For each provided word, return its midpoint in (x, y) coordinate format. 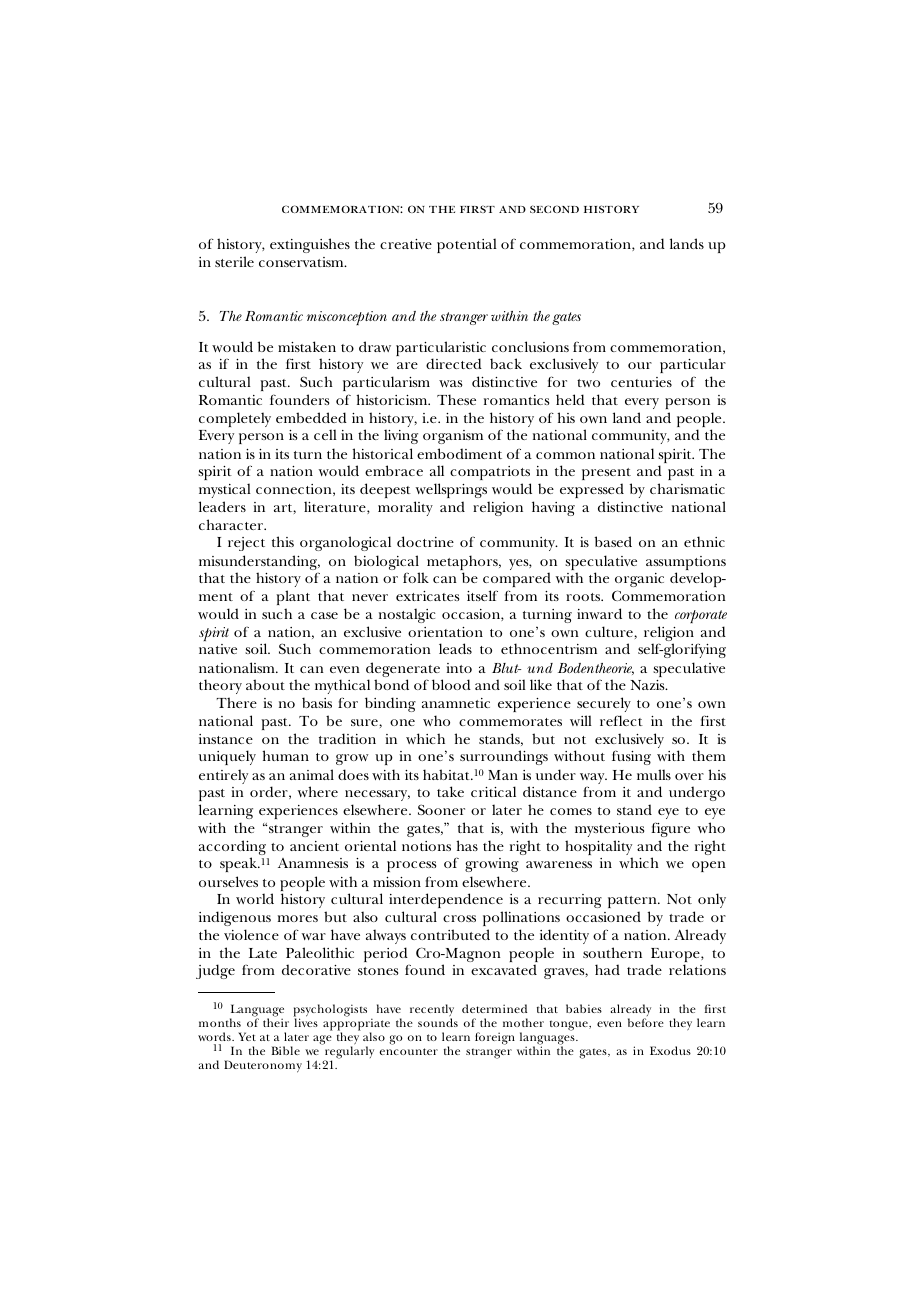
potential (467, 245)
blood (451, 684)
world (255, 898)
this (283, 541)
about (265, 684)
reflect (621, 720)
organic (639, 580)
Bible (286, 1050)
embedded (311, 417)
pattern (633, 902)
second (554, 209)
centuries (641, 382)
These (456, 399)
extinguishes (310, 245)
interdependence (446, 900)
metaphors (463, 564)
